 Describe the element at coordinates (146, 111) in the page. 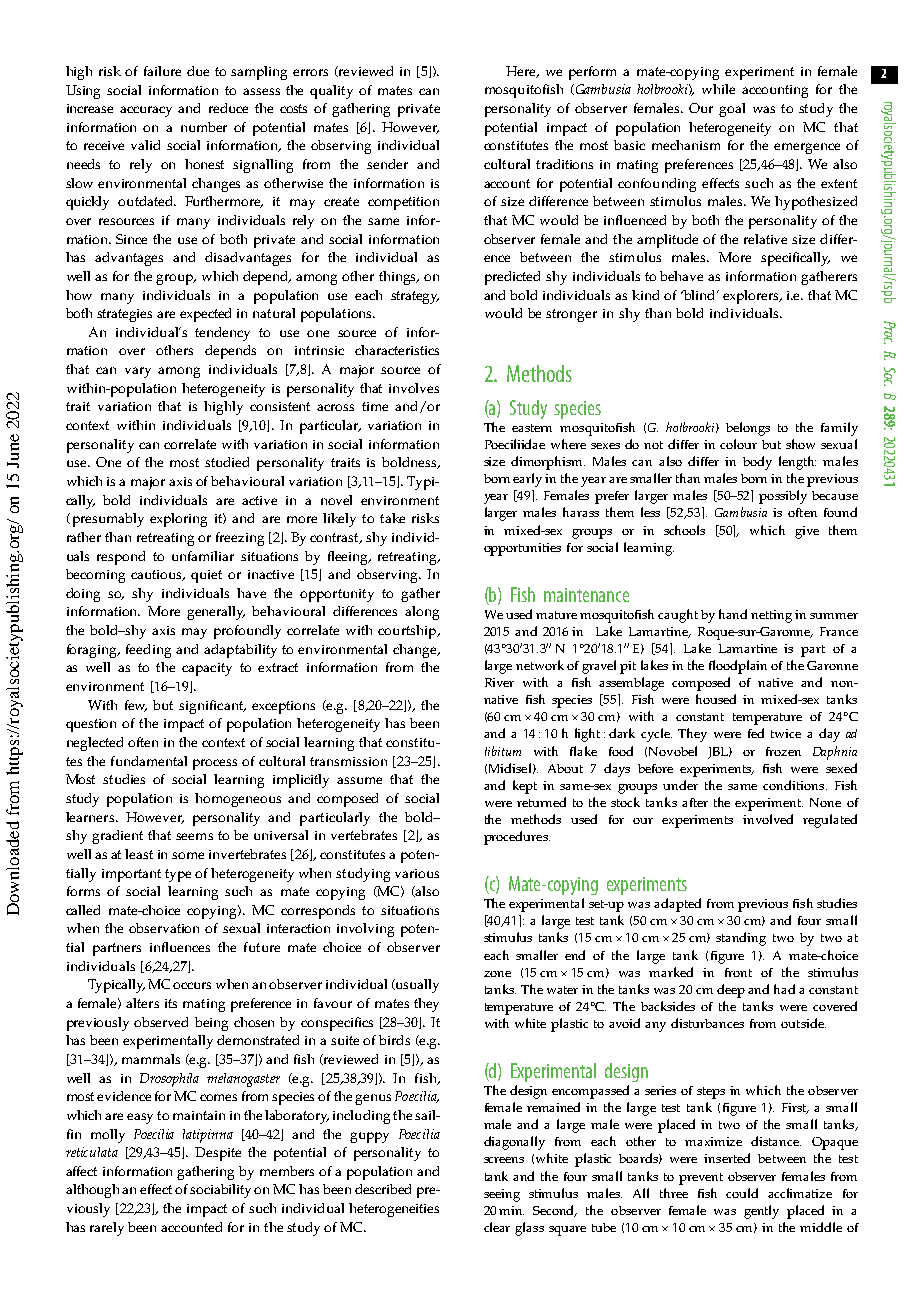

I see `accuracy` at that location.
